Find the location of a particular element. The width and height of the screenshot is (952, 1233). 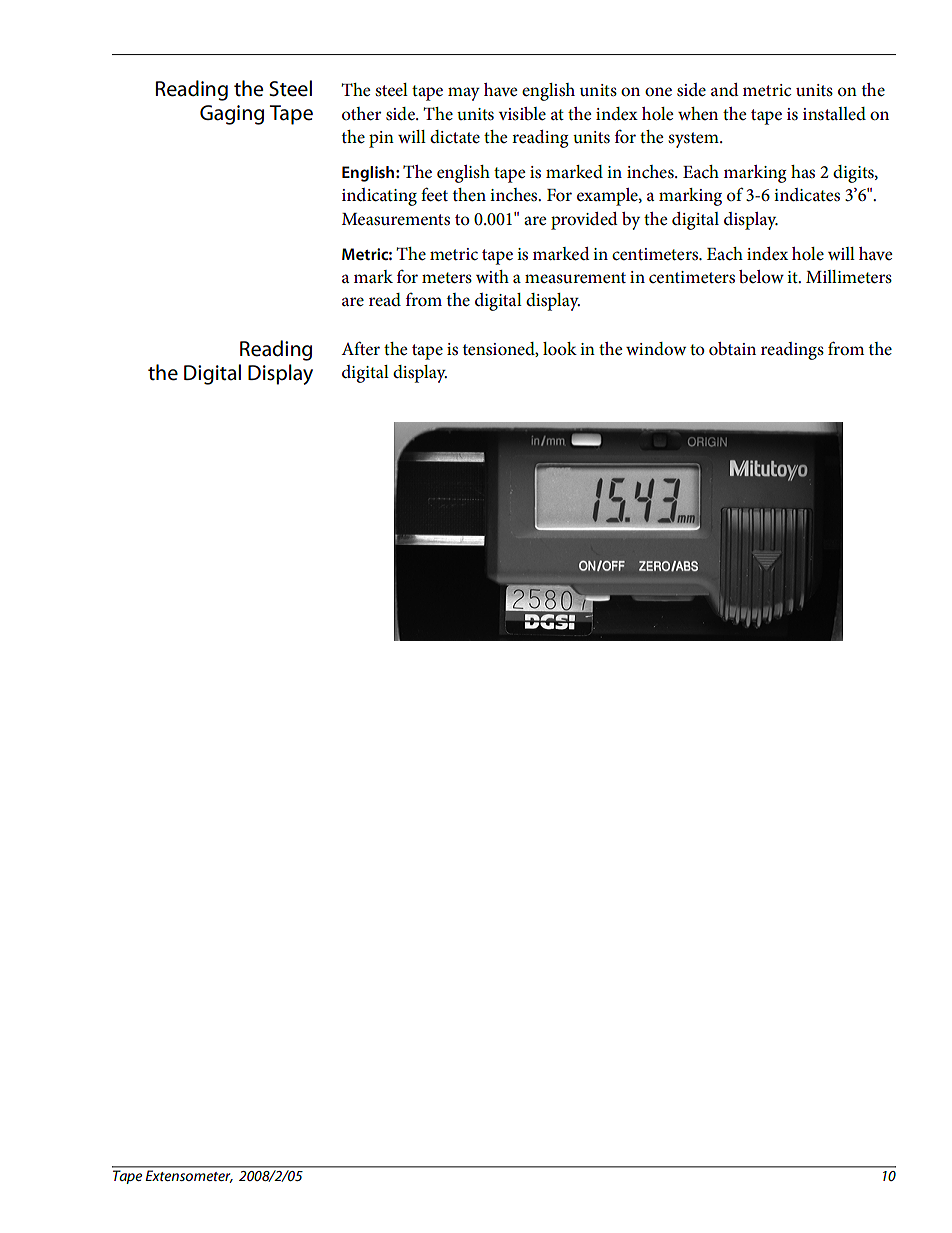

may is located at coordinates (464, 94).
